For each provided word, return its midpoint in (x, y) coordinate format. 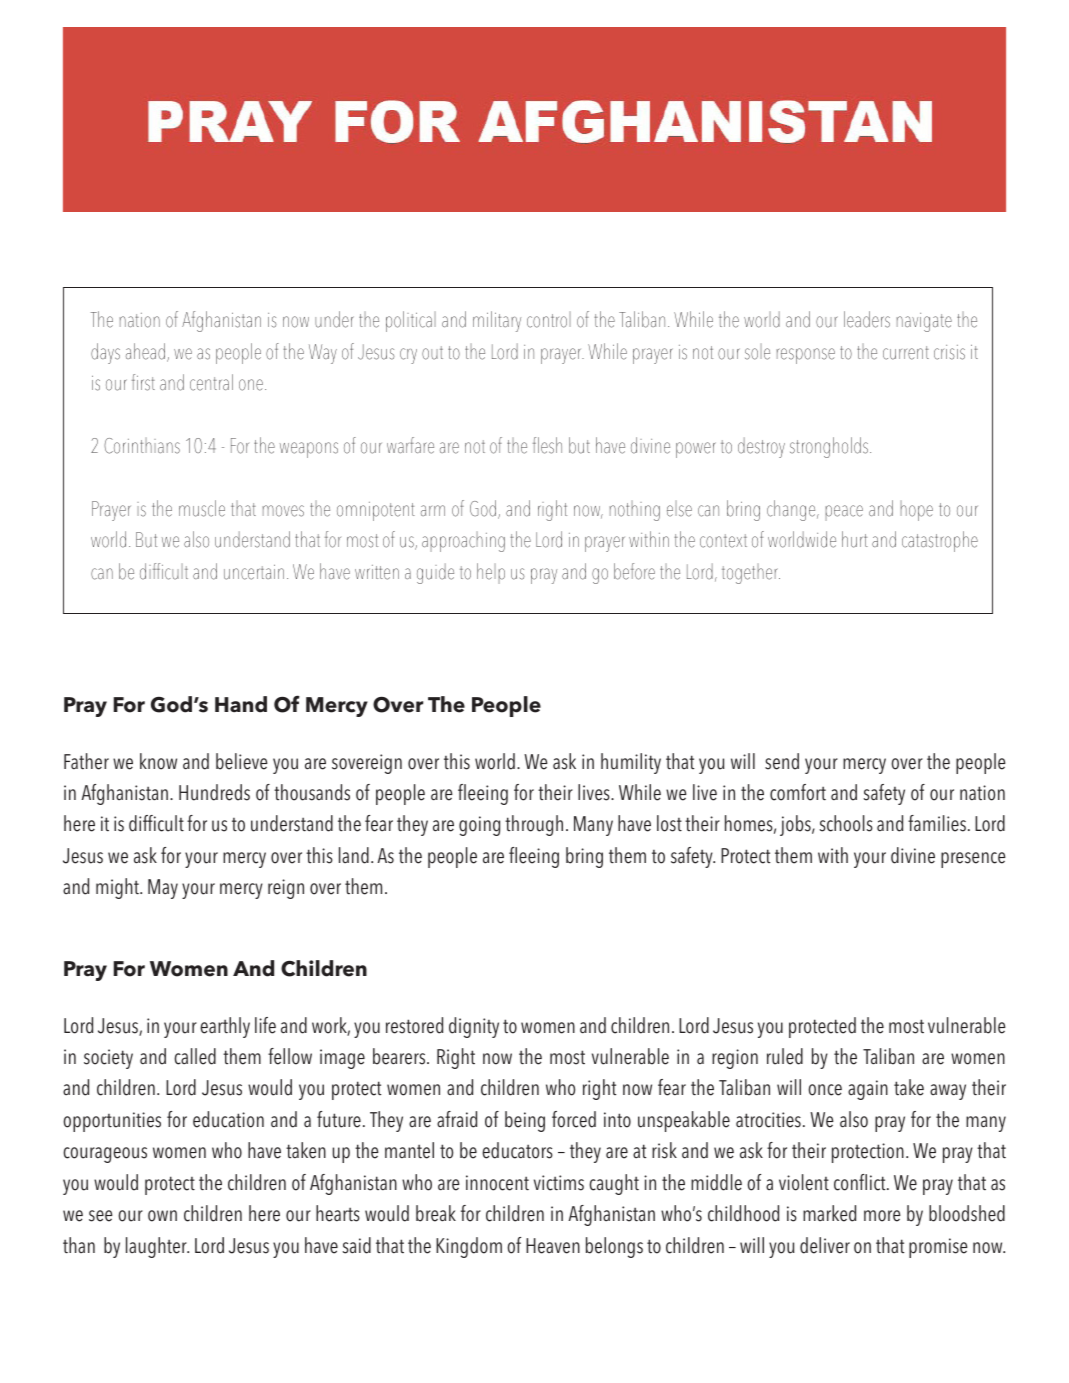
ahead (145, 351)
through (534, 825)
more (882, 1216)
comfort (798, 792)
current (906, 353)
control (549, 320)
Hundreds (214, 792)
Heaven (553, 1246)
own (162, 1216)
